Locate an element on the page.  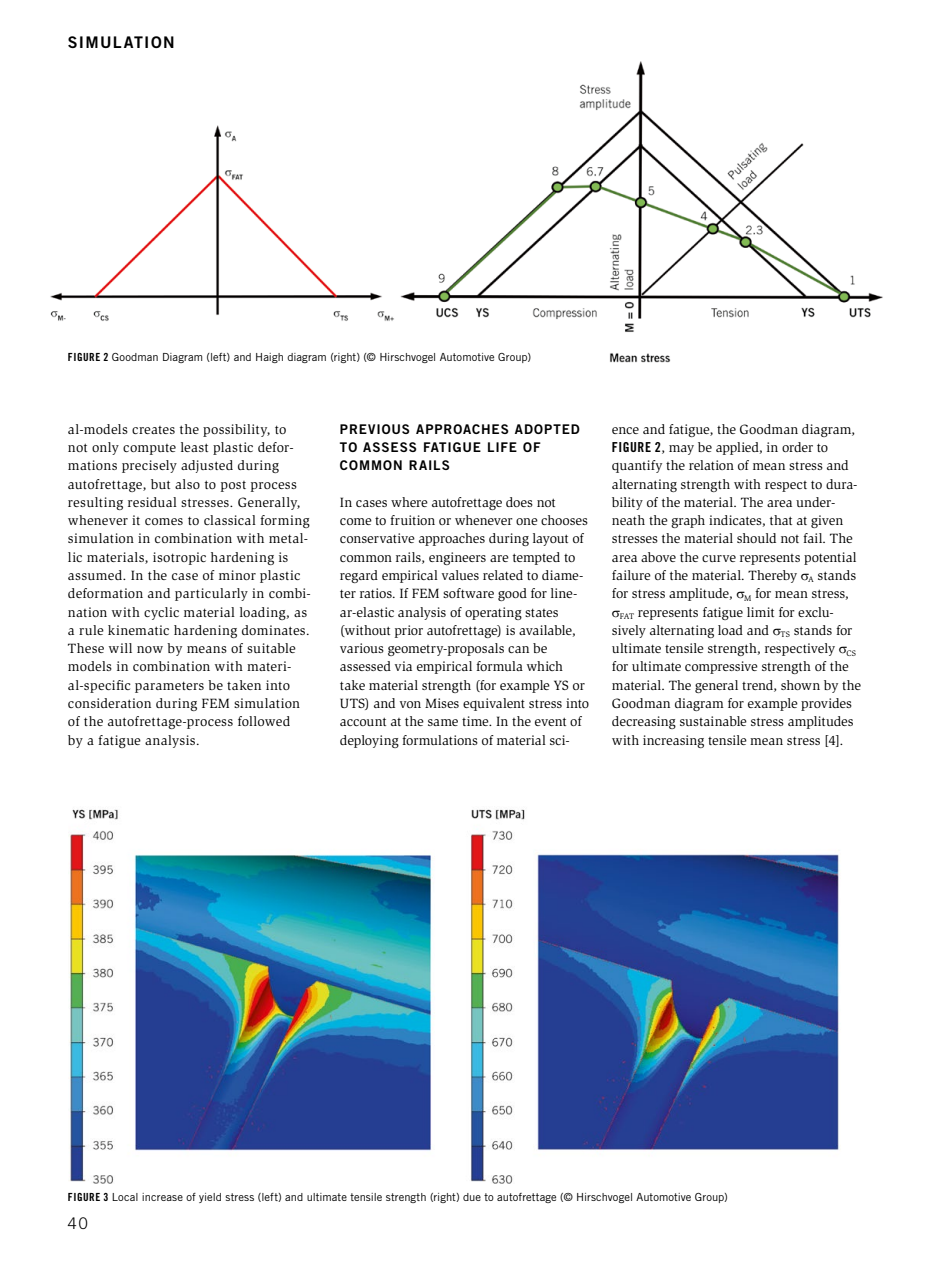
increasing is located at coordinates (673, 741).
